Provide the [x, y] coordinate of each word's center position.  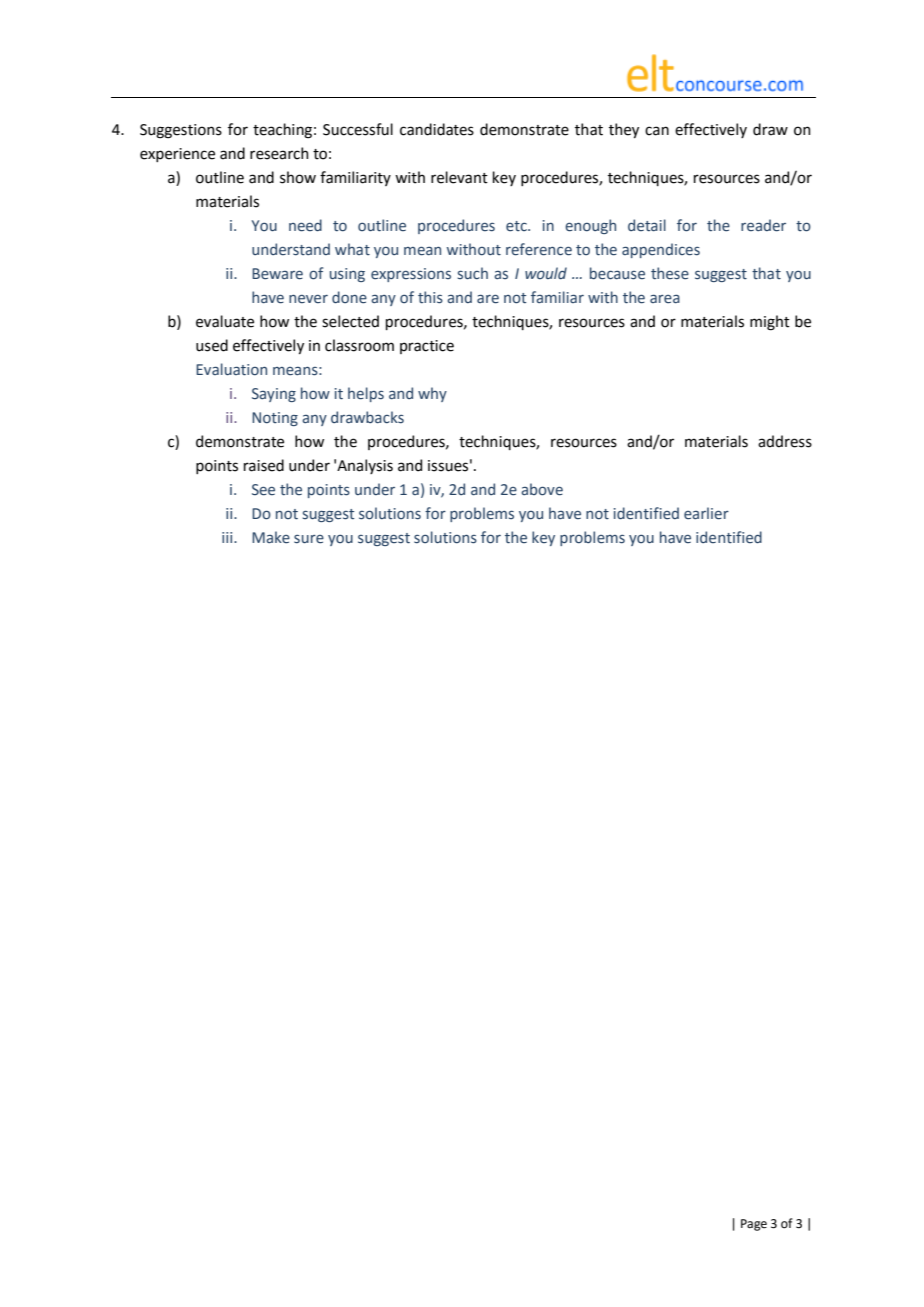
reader [763, 225]
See [263, 490]
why [432, 394]
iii [228, 537]
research [279, 153]
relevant [459, 177]
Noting [275, 419]
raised [264, 465]
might [770, 323]
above [542, 489]
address [785, 441]
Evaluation [231, 369]
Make [271, 537]
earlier [706, 513]
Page [754, 1225]
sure [309, 539]
